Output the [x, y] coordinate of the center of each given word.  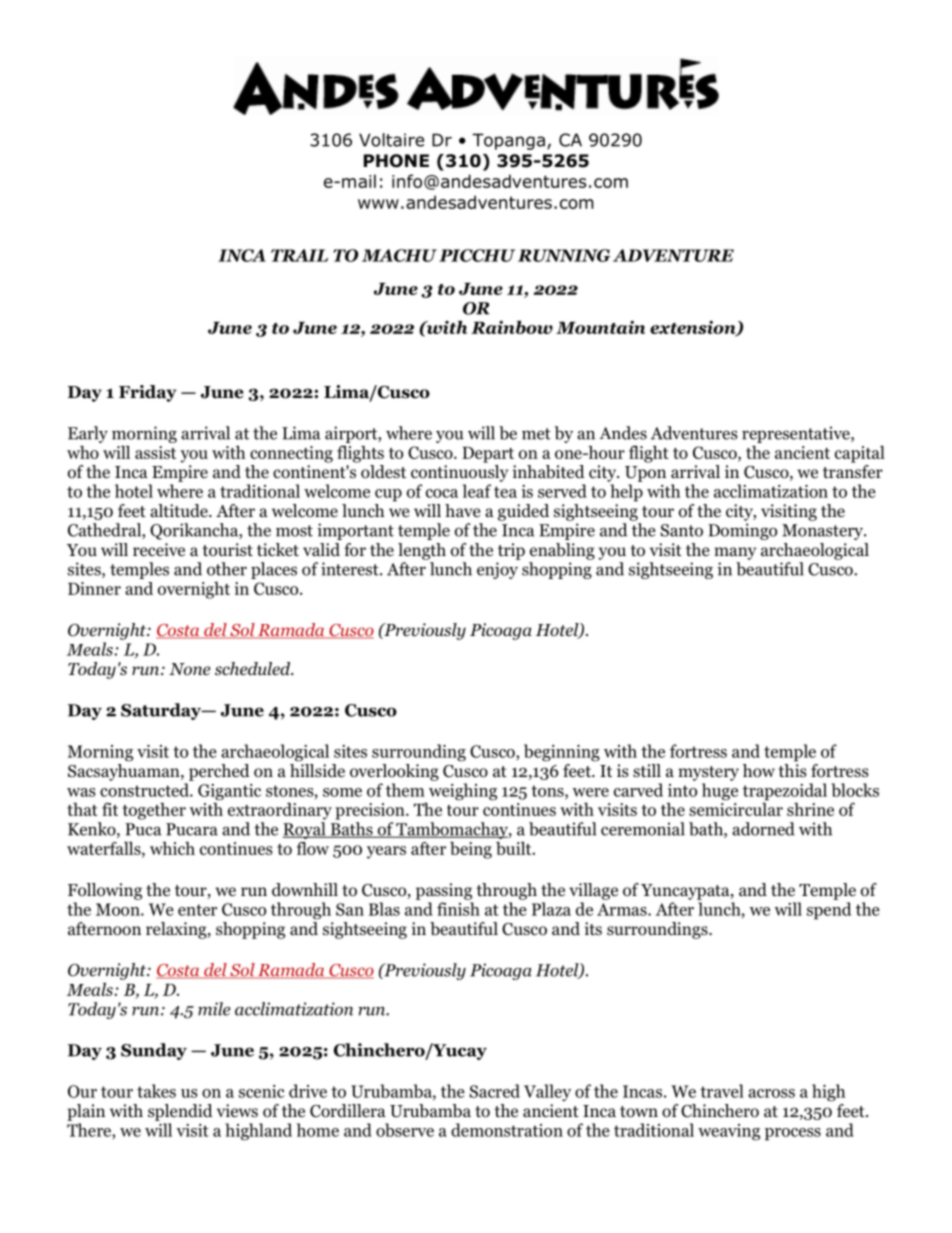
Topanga [508, 141]
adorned [763, 829]
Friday [147, 393]
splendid [180, 1112]
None [190, 669]
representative [797, 434]
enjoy [497, 570]
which [172, 848]
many [735, 553]
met [536, 434]
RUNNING [564, 255]
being [471, 850]
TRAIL [299, 255]
